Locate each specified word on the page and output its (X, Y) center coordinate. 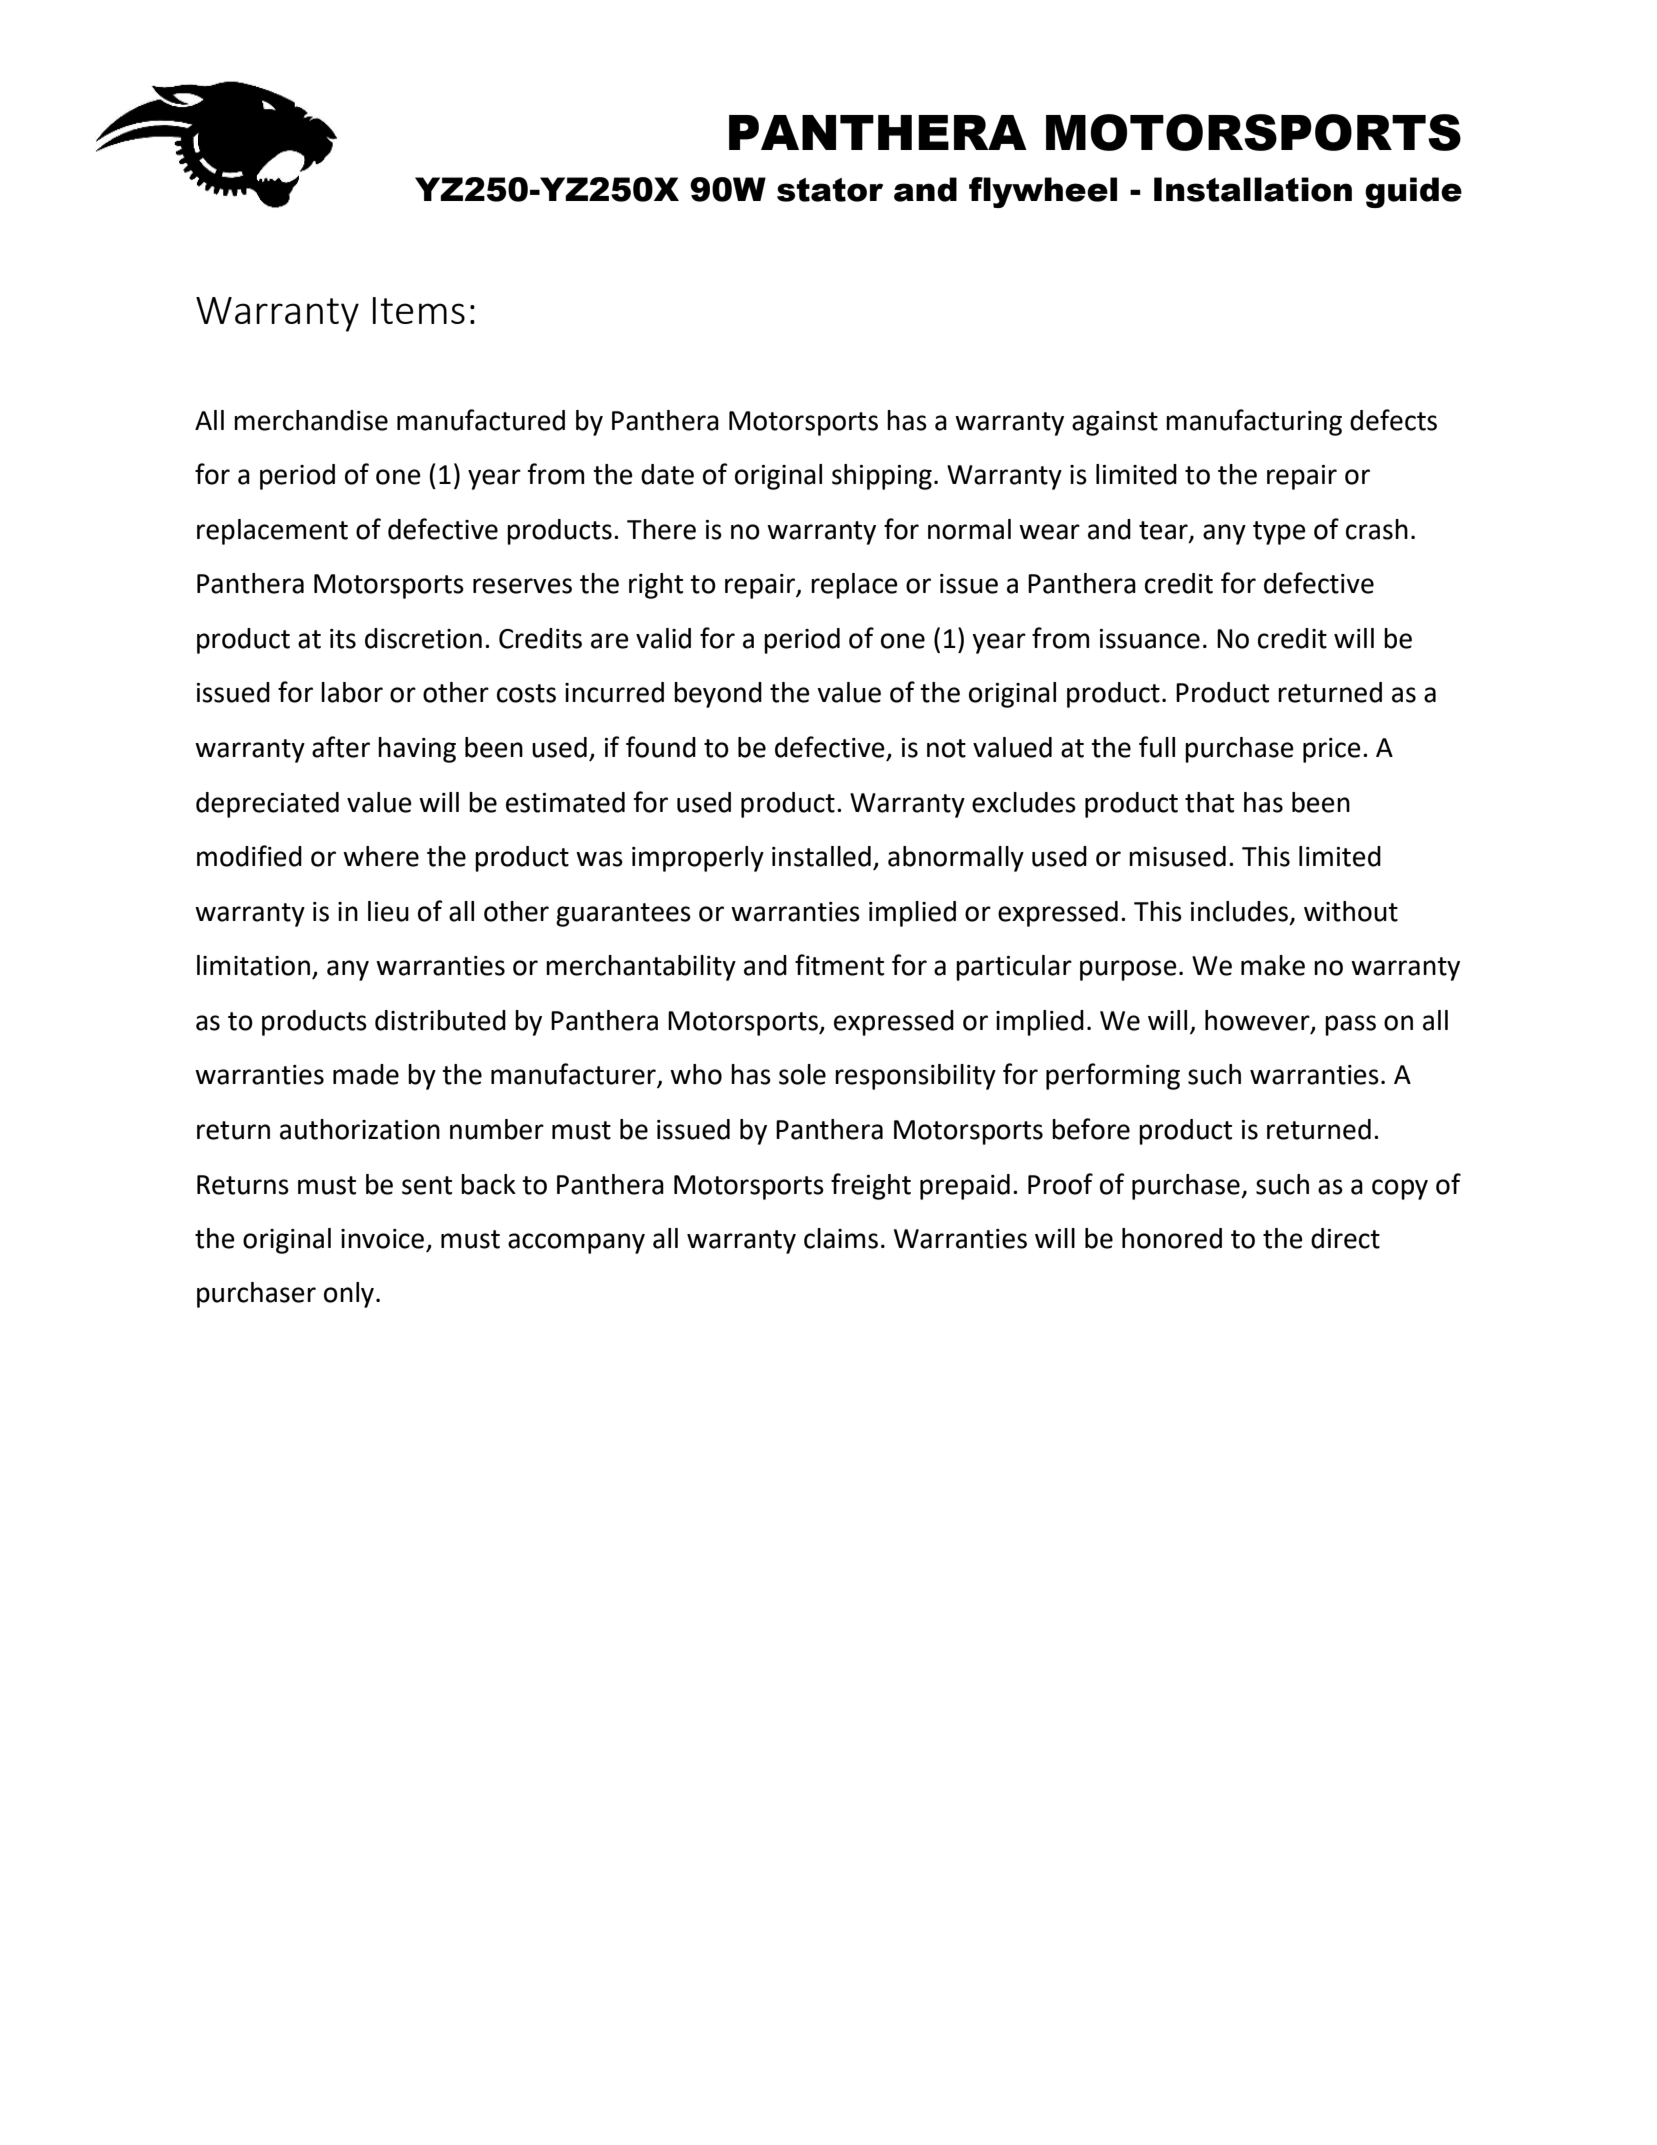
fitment (839, 965)
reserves (522, 586)
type (1279, 533)
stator (830, 190)
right (656, 586)
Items (419, 310)
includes (1239, 911)
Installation (1253, 189)
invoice (384, 1240)
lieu (388, 911)
